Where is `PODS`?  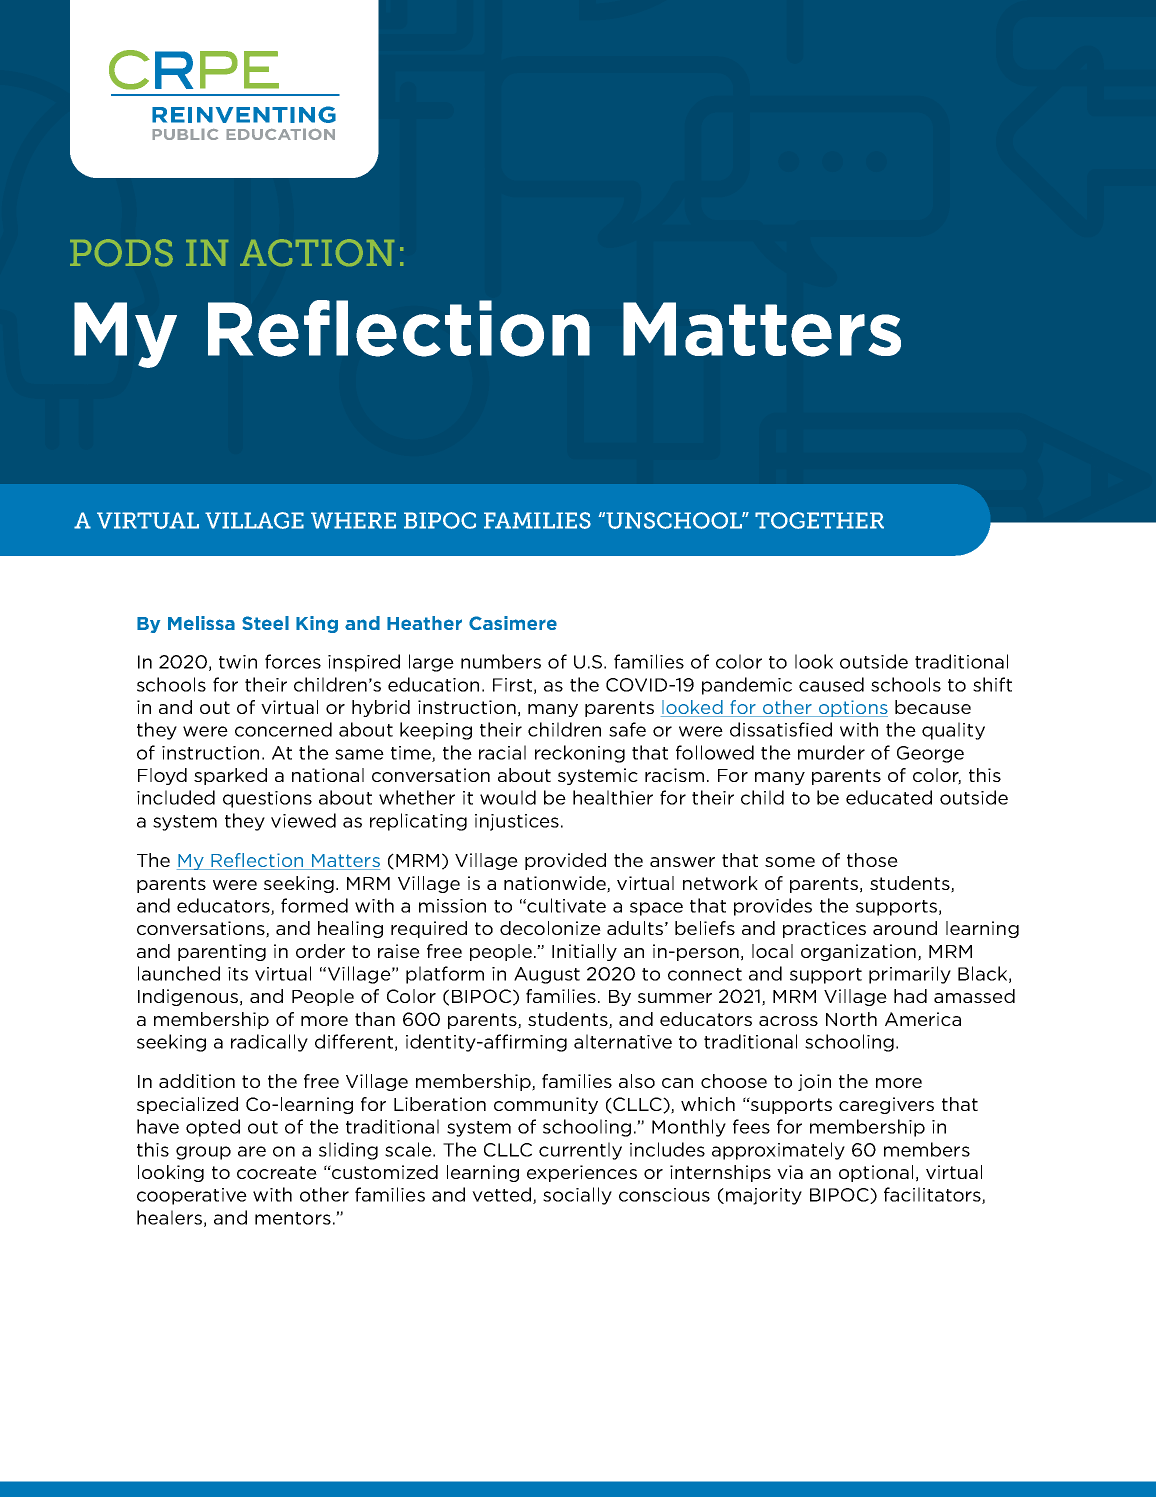 PODS is located at coordinates (121, 252).
